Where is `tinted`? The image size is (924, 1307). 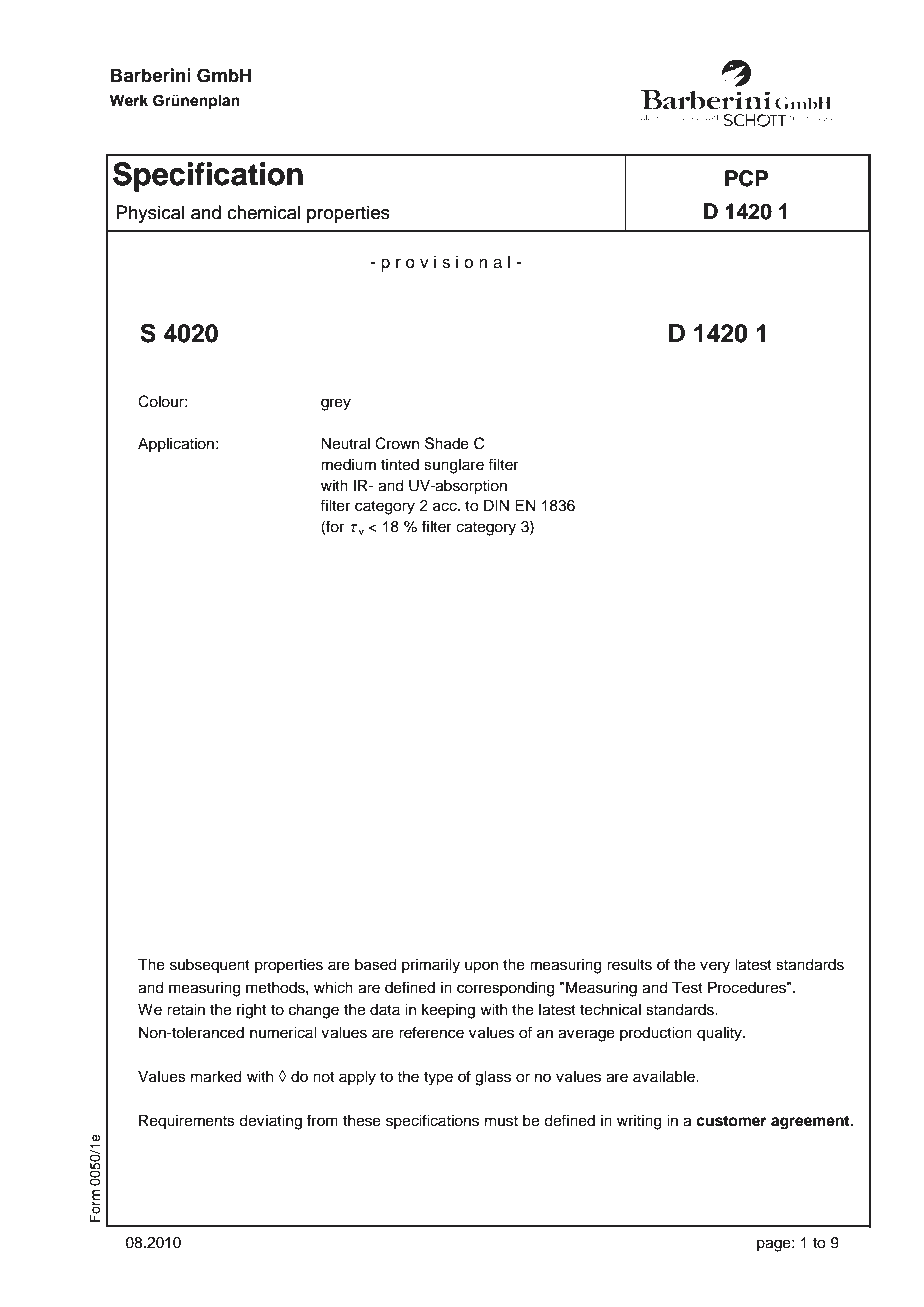
tinted is located at coordinates (400, 464).
